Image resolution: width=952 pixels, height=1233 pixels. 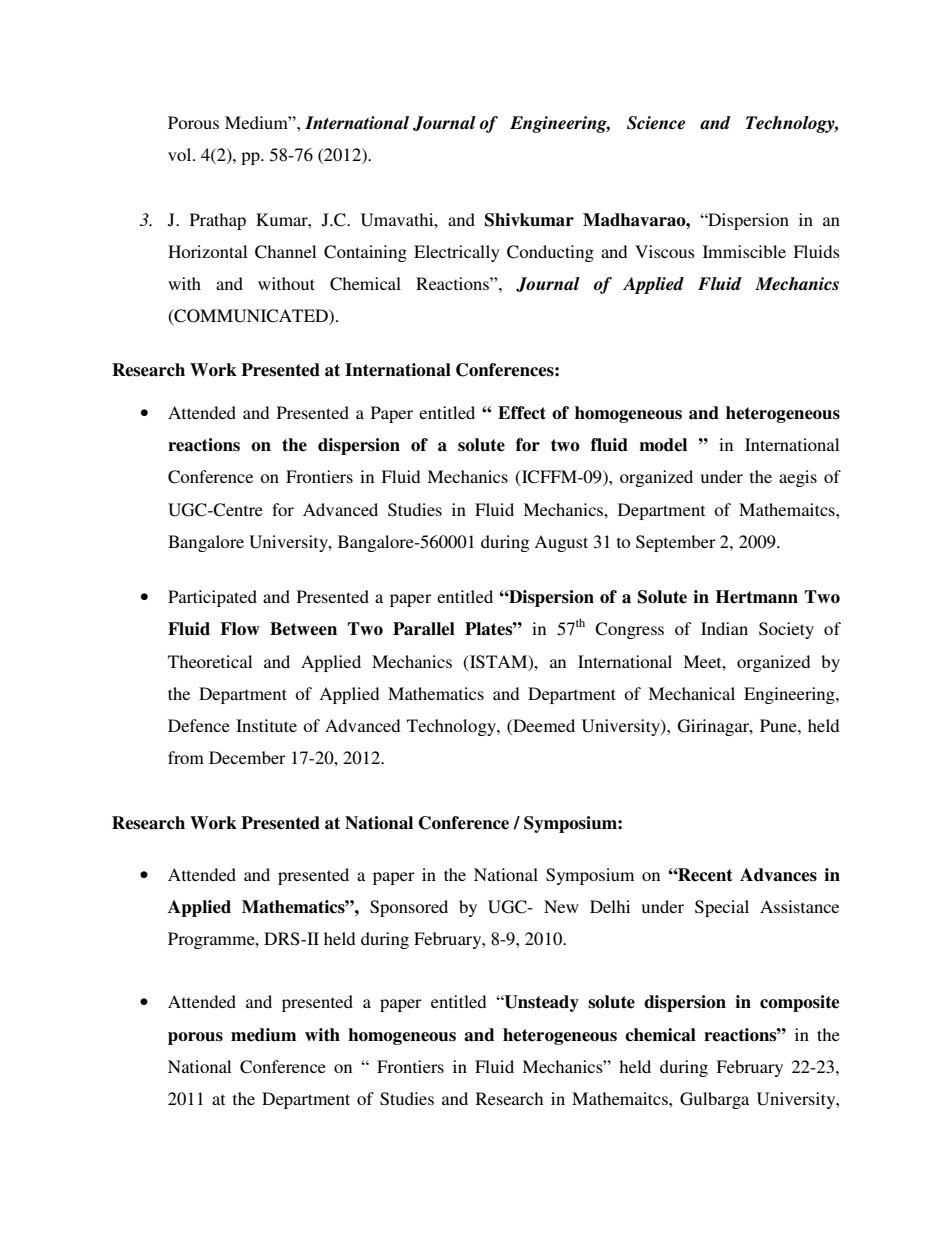 What do you see at coordinates (561, 543) in the document?
I see `August` at bounding box center [561, 543].
